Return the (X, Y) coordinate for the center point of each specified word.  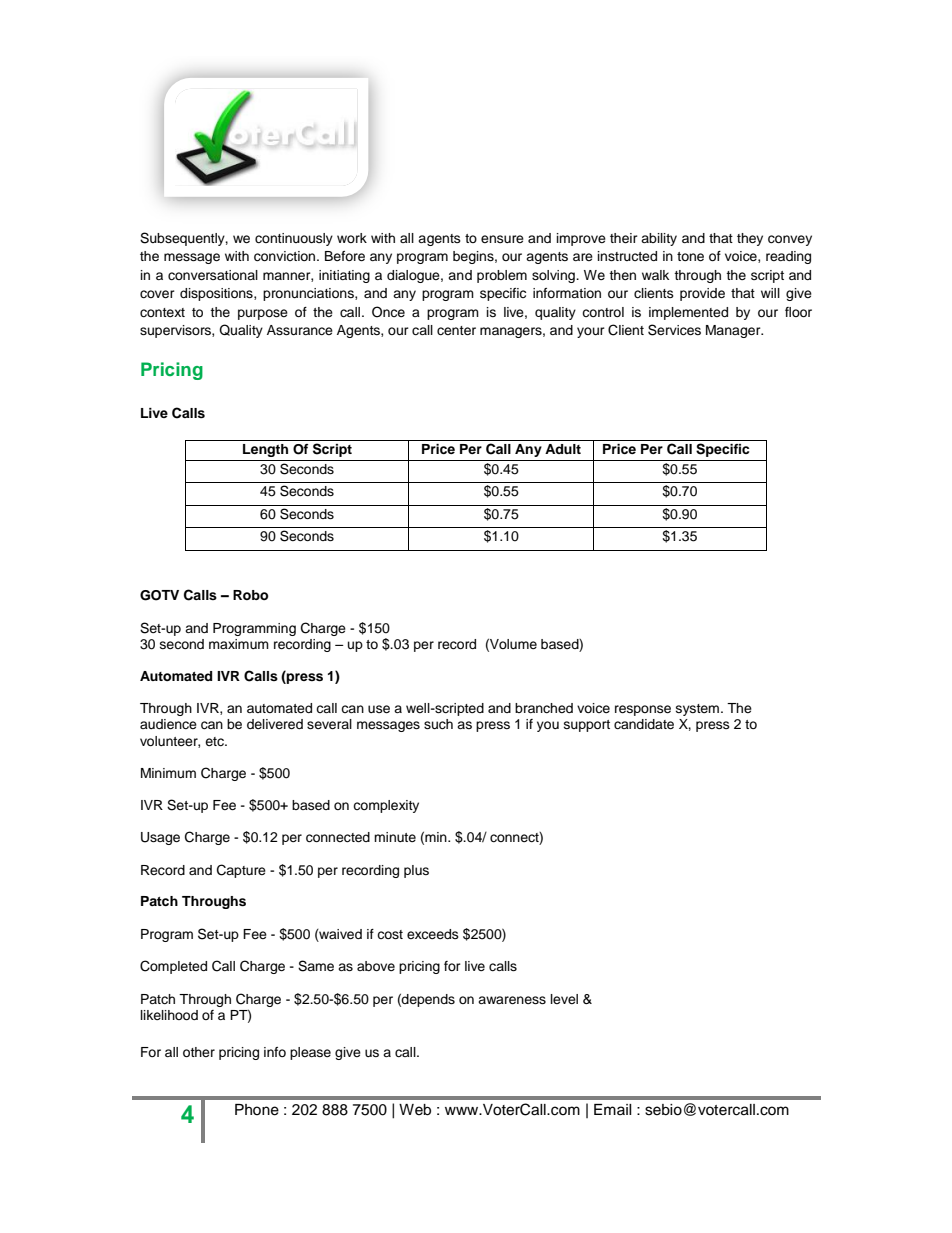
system (699, 710)
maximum (239, 644)
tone (690, 256)
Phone (257, 1110)
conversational (213, 275)
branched (544, 708)
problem (502, 276)
